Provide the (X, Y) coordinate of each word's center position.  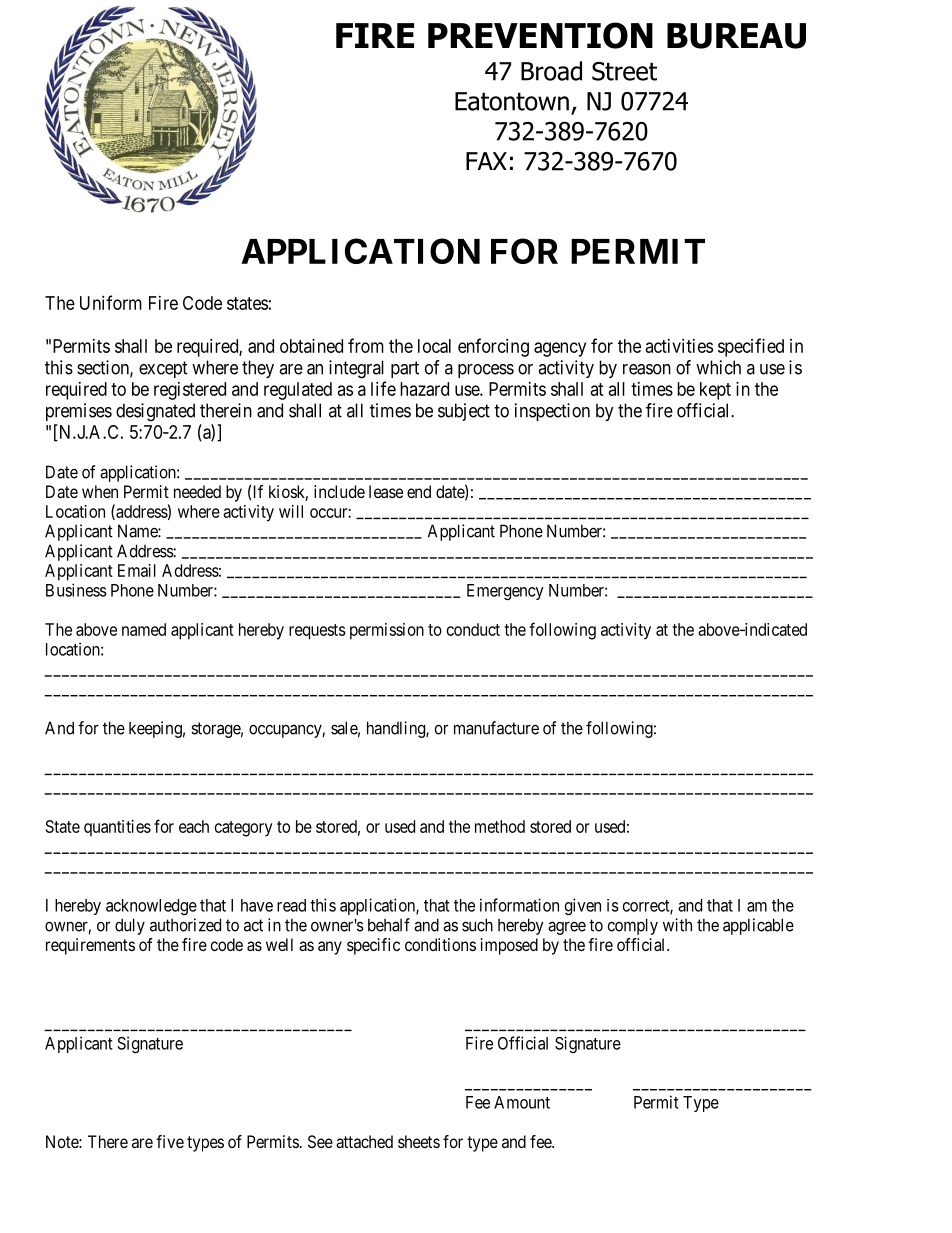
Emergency (505, 592)
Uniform (111, 302)
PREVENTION (540, 35)
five (170, 1141)
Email (137, 570)
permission (387, 631)
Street (624, 71)
